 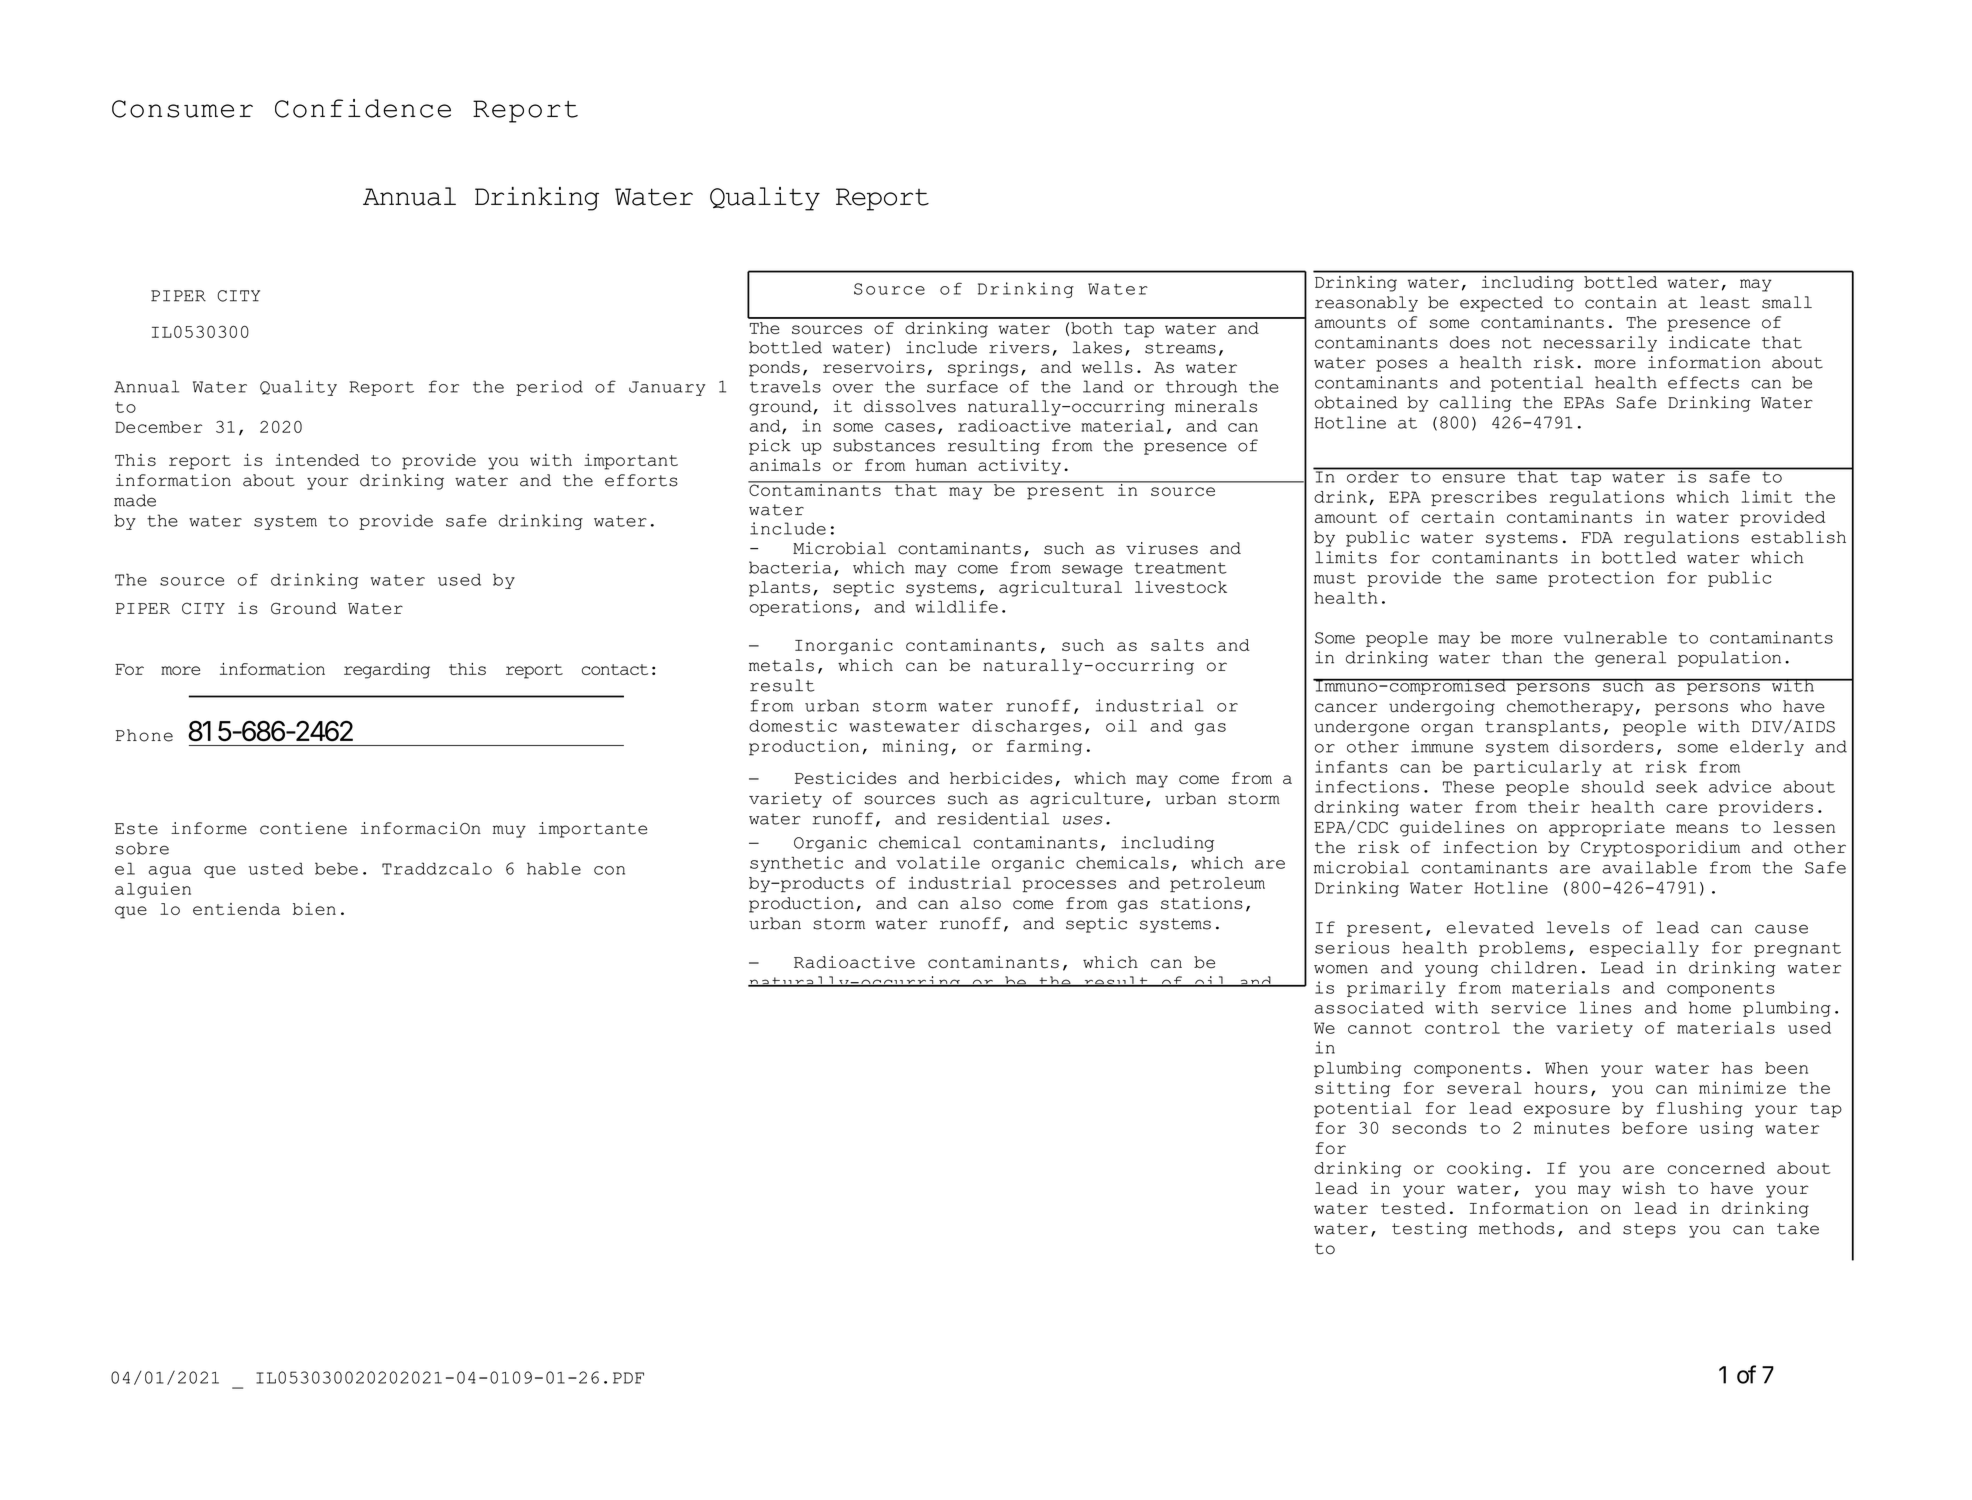 I want to click on rivers, so click(x=1019, y=347).
